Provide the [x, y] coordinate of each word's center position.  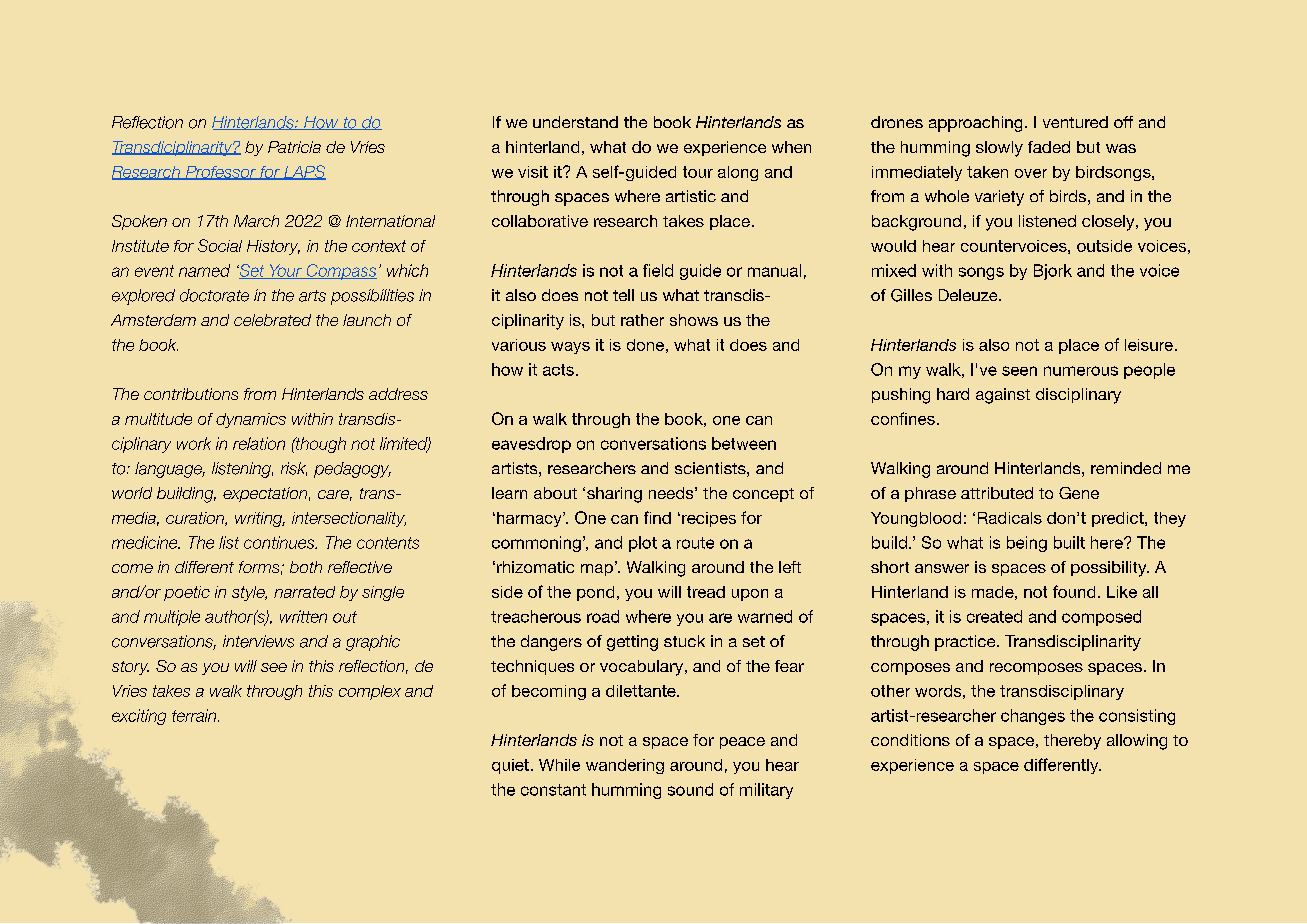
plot [643, 544]
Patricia [294, 147]
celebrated [272, 320]
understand [575, 122]
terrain [195, 715]
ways [570, 348]
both [306, 567]
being [1027, 544]
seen [1019, 371]
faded [1049, 147]
